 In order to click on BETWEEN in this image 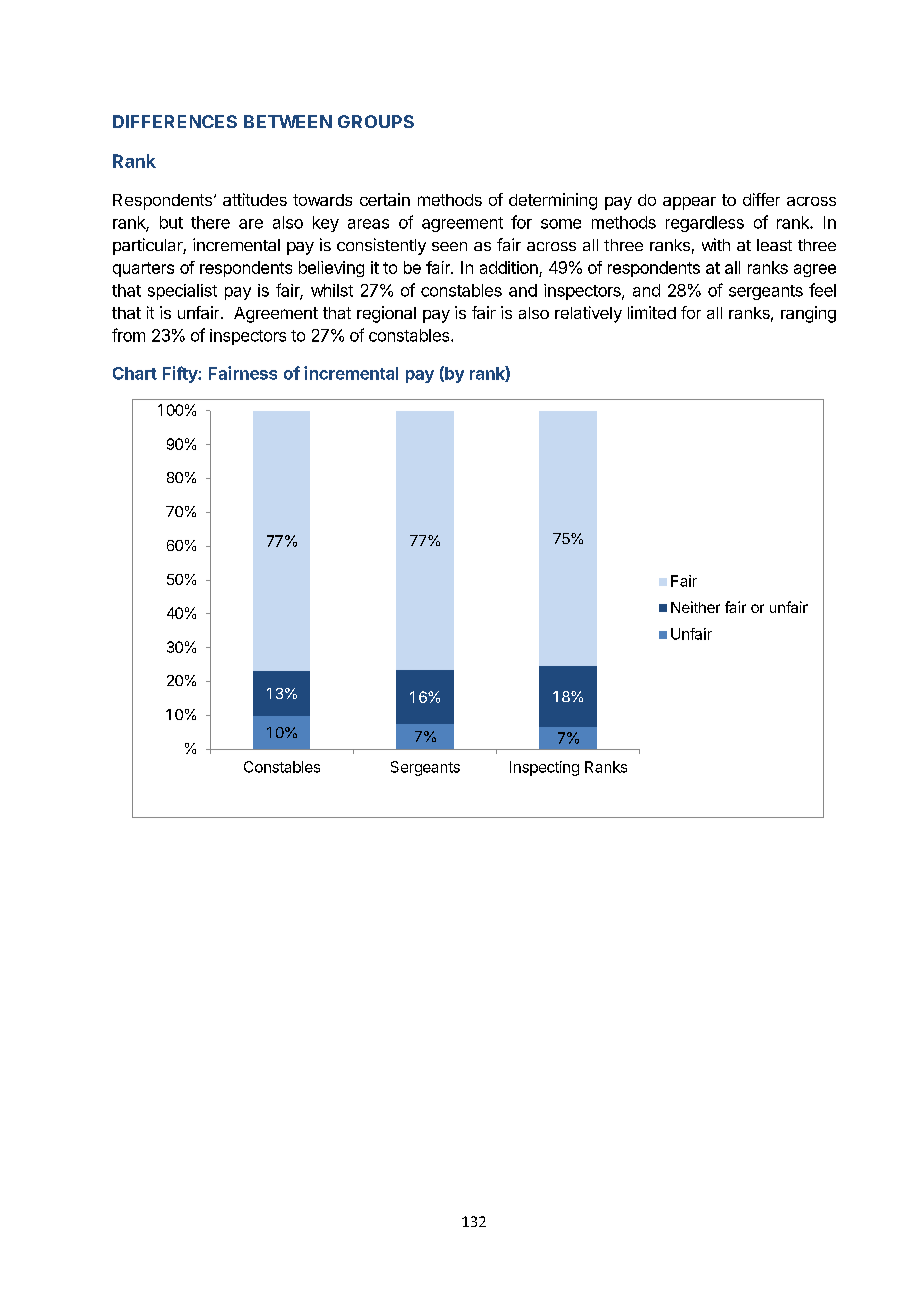, I will do `click(288, 121)`.
